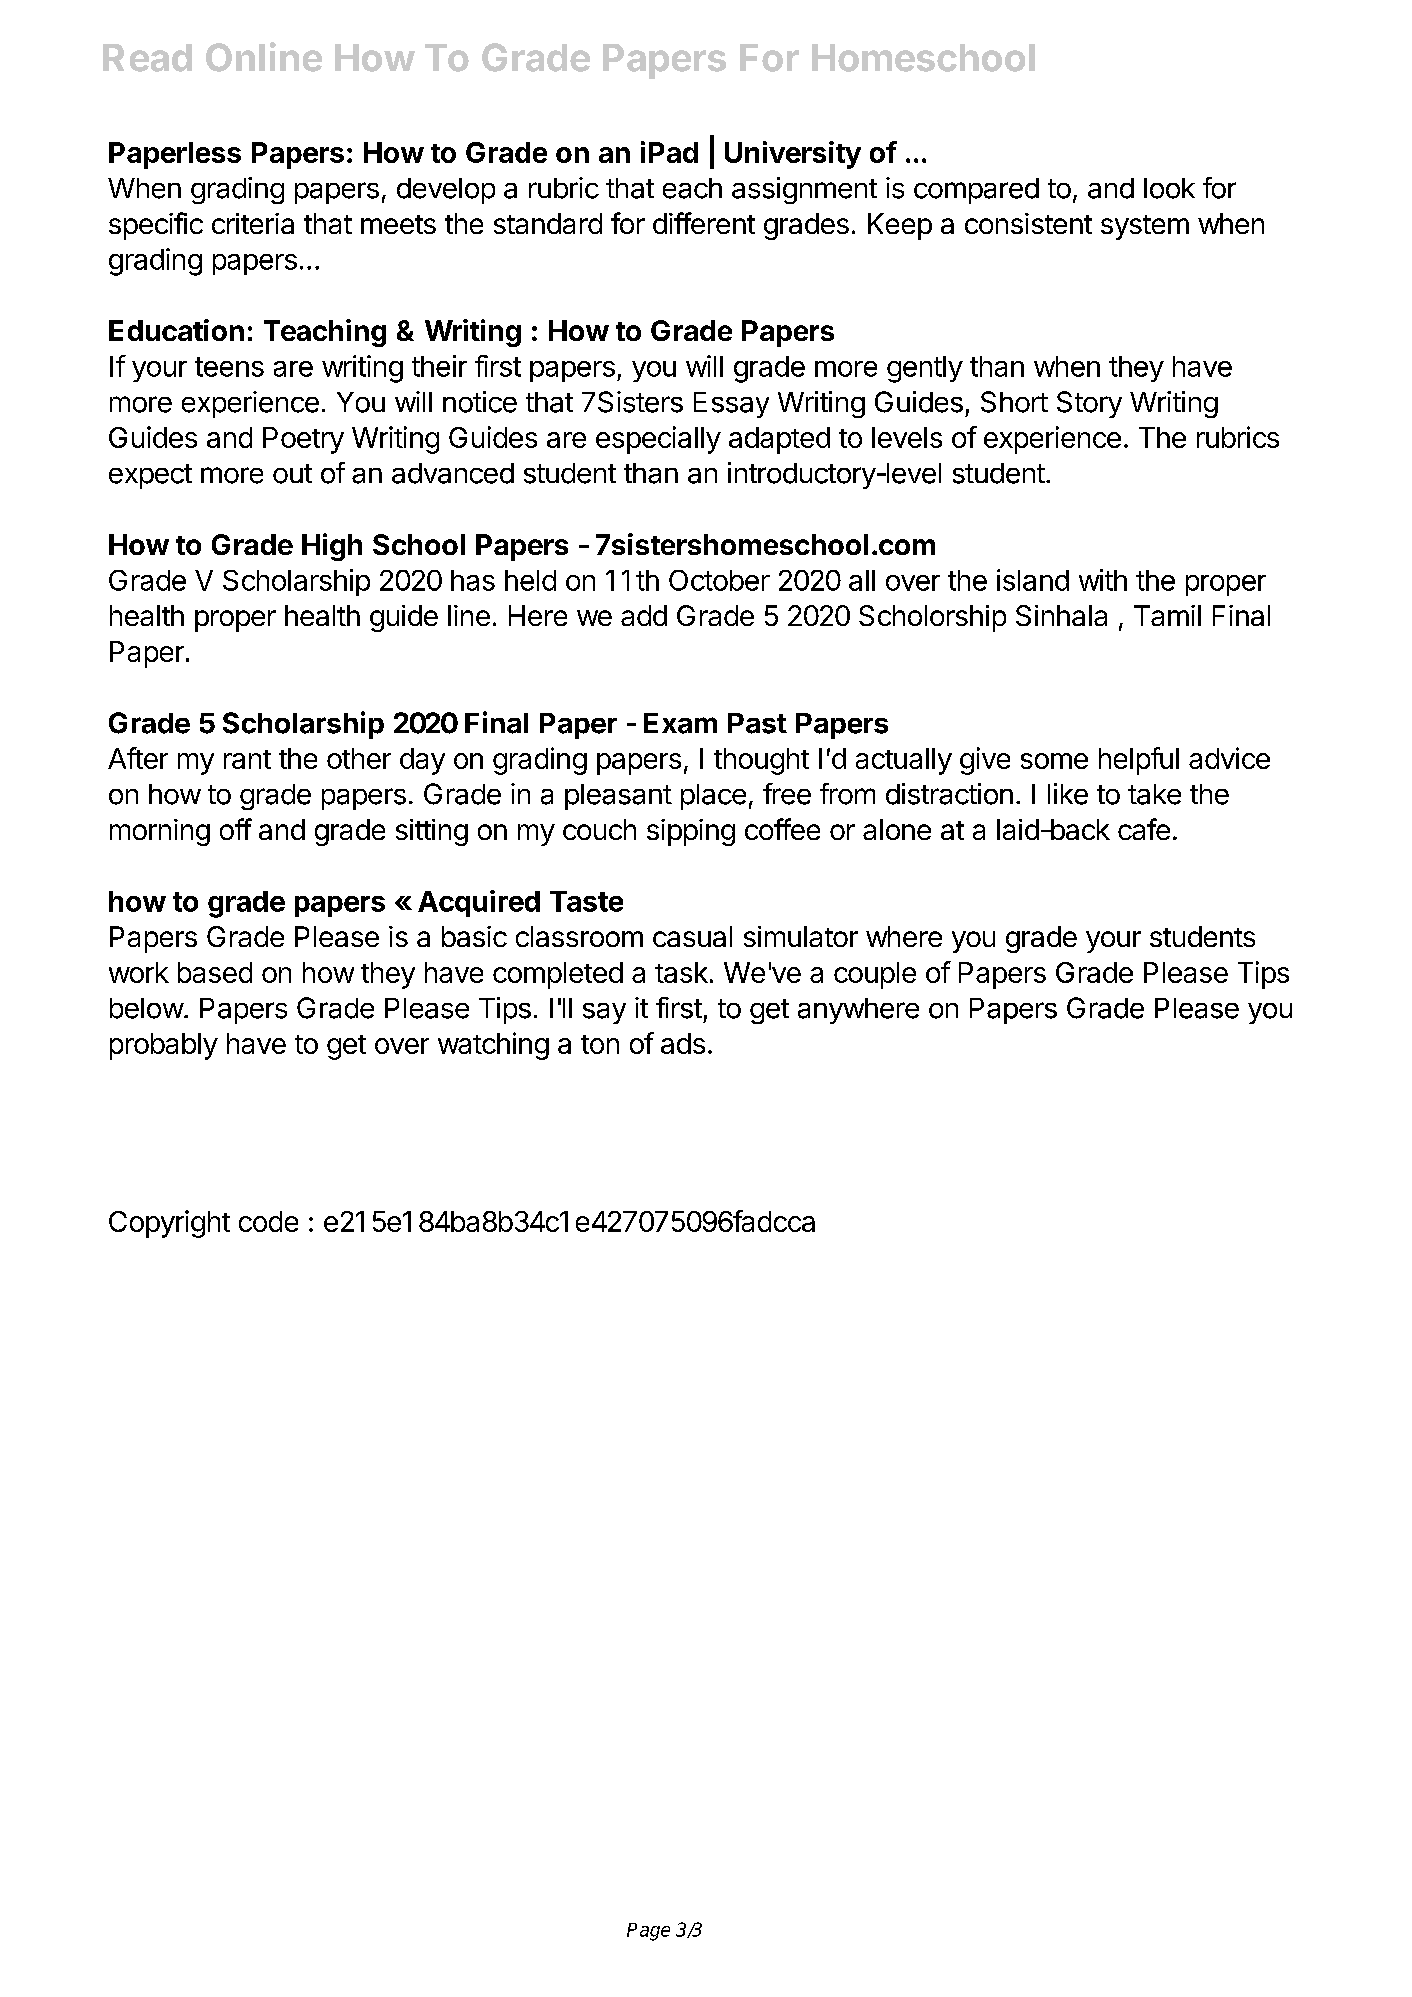 Image resolution: width=1412 pixels, height=1997 pixels. What do you see at coordinates (793, 155) in the screenshot?
I see `University` at bounding box center [793, 155].
